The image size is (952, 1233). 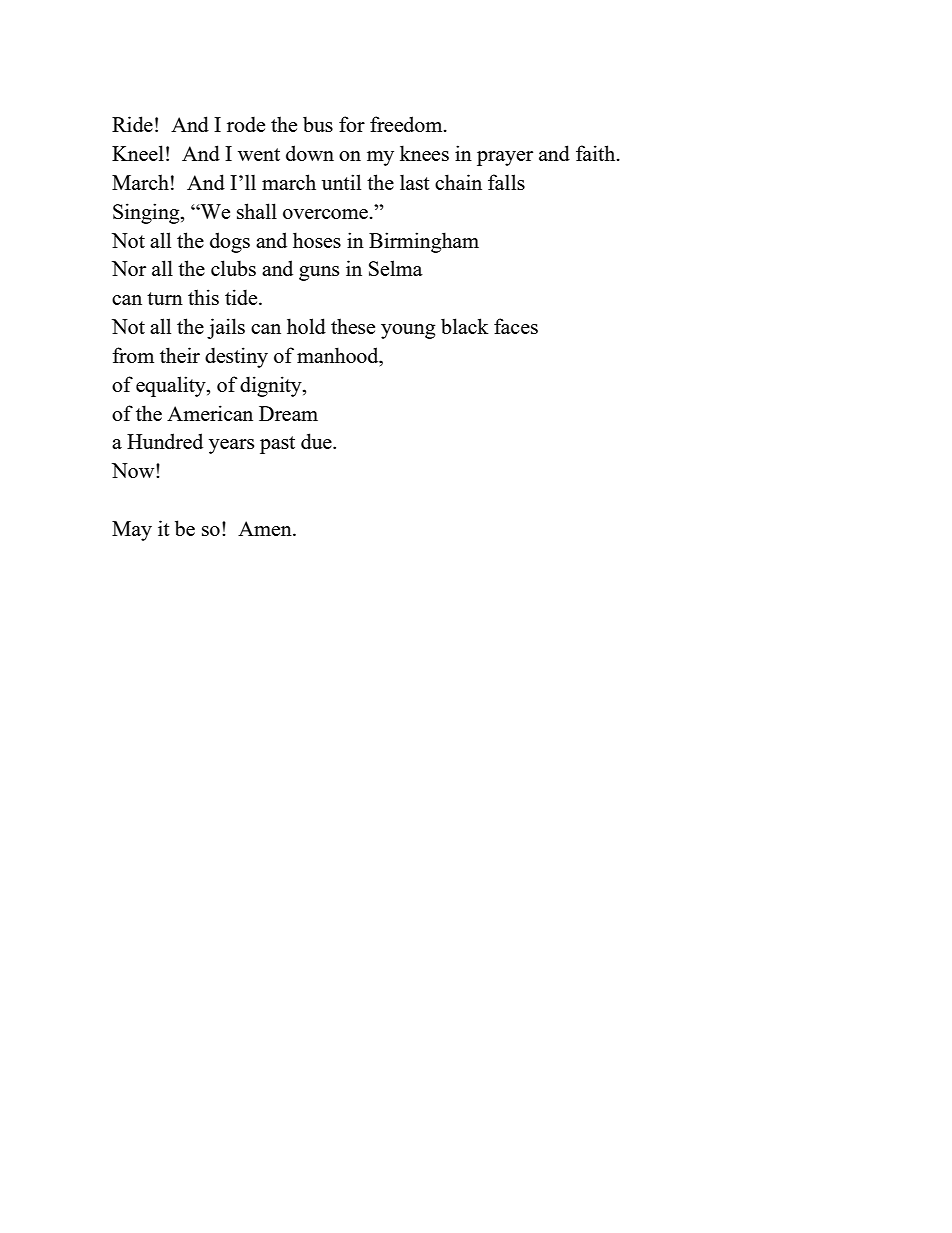 What do you see at coordinates (516, 326) in the image?
I see `faces` at bounding box center [516, 326].
